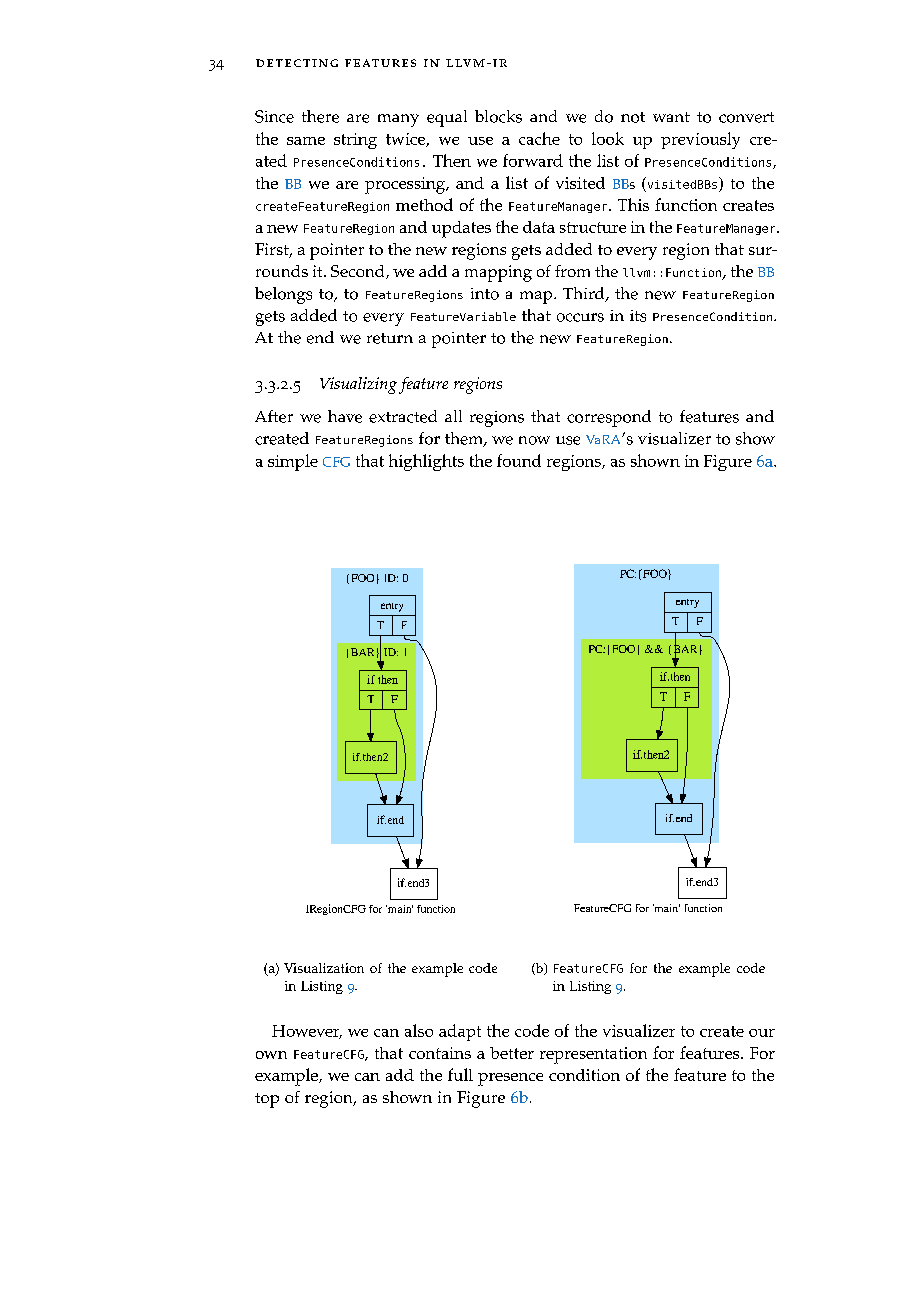 The height and width of the screenshot is (1308, 924). Describe the element at coordinates (320, 116) in the screenshot. I see `there` at that location.
